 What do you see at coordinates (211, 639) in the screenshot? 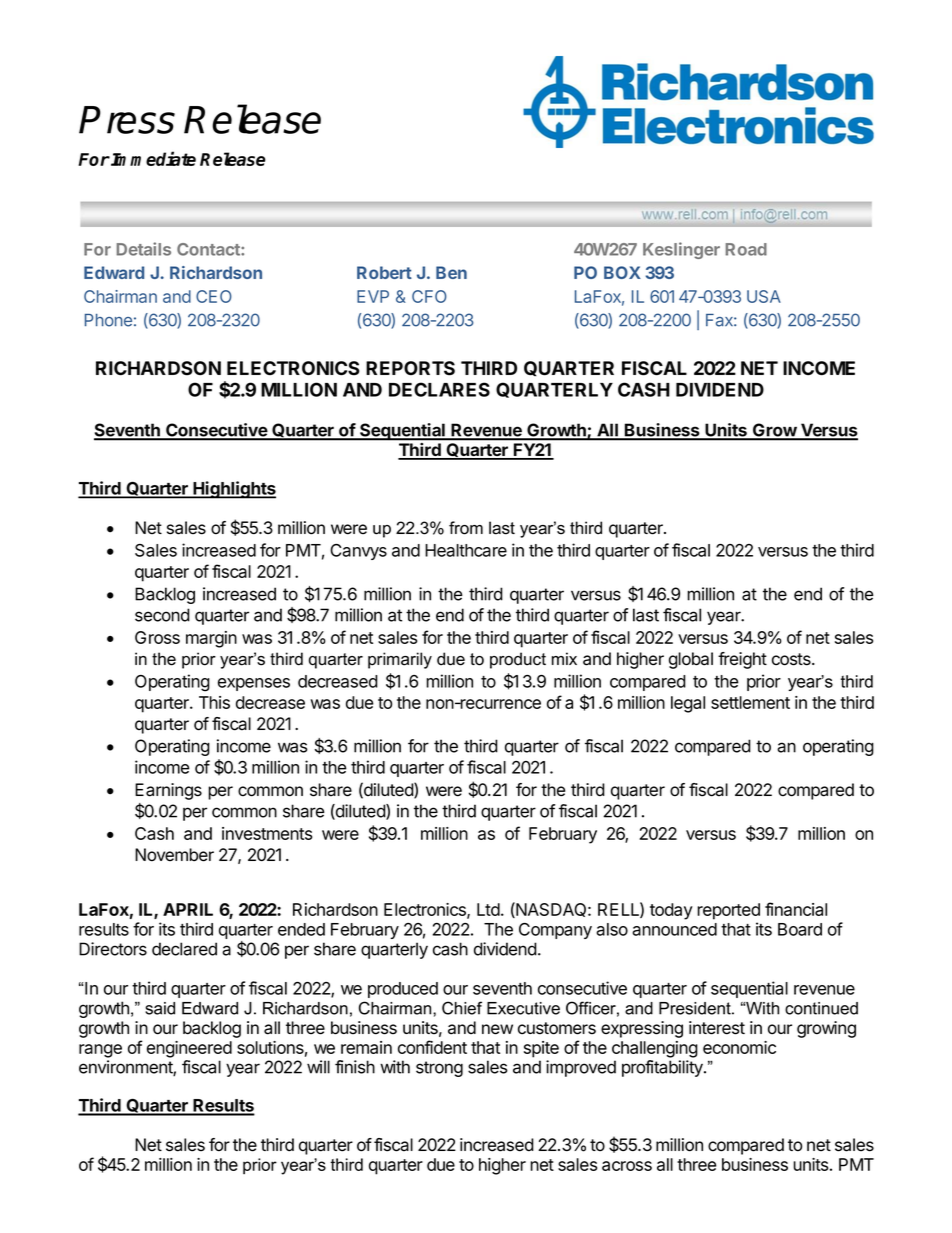
I see `margin` at bounding box center [211, 639].
